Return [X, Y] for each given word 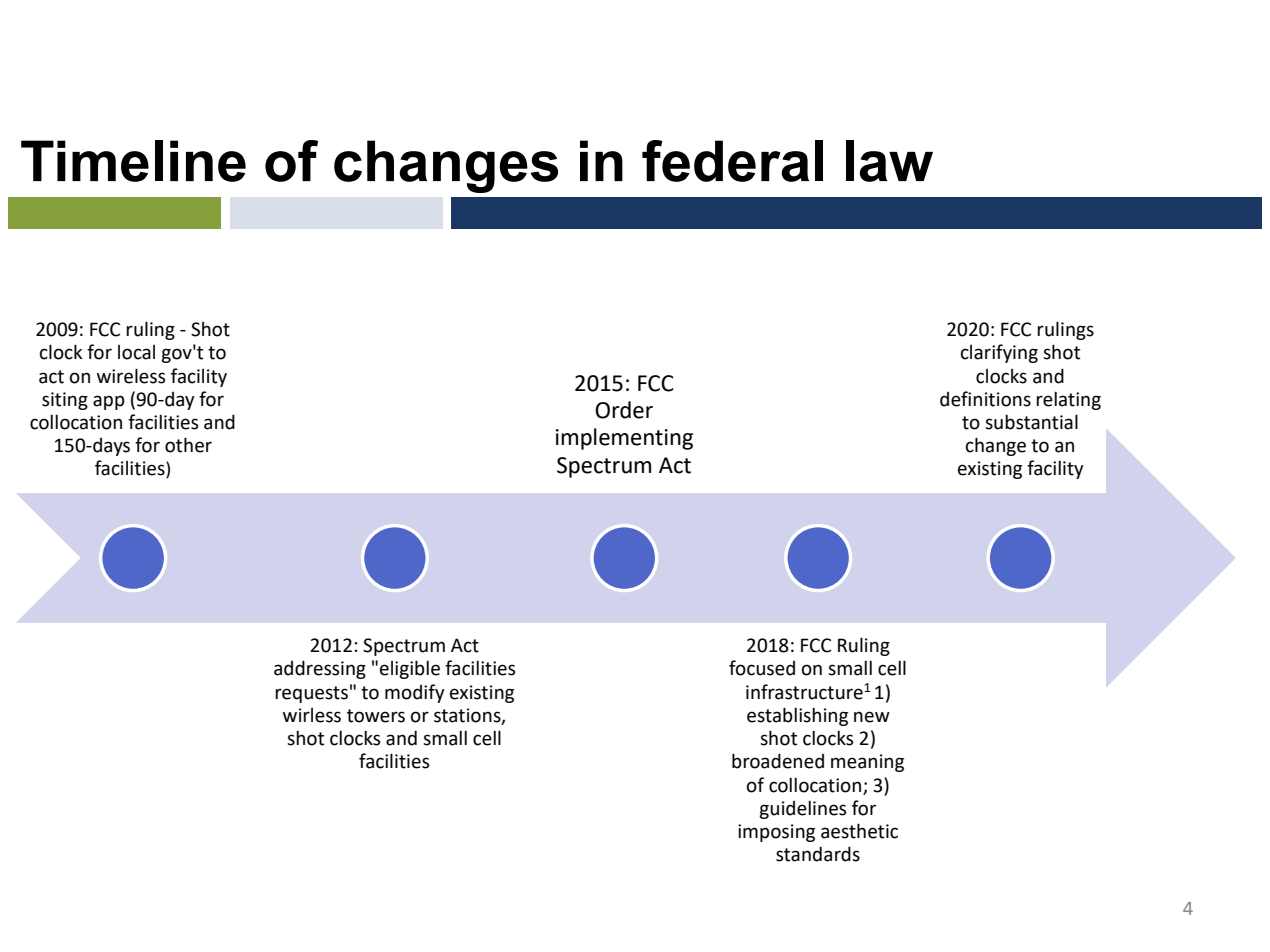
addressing [320, 669]
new [872, 717]
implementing [624, 439]
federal [732, 161]
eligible [410, 669]
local [136, 352]
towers [376, 716]
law [889, 161]
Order [624, 410]
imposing [776, 833]
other [188, 445]
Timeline [133, 161]
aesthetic [859, 831]
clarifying [999, 353]
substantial [1031, 422]
